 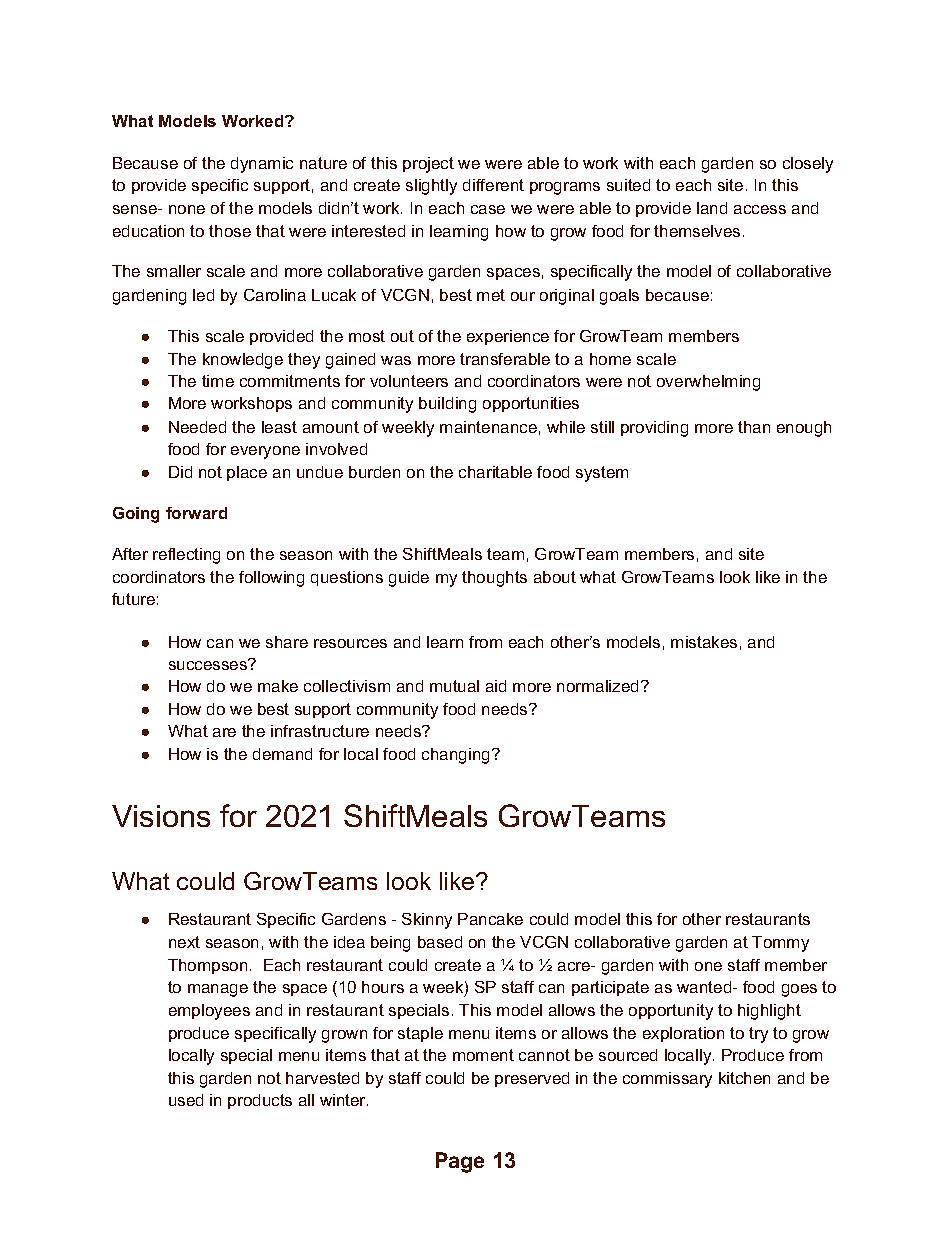 What do you see at coordinates (230, 231) in the screenshot?
I see `those` at bounding box center [230, 231].
